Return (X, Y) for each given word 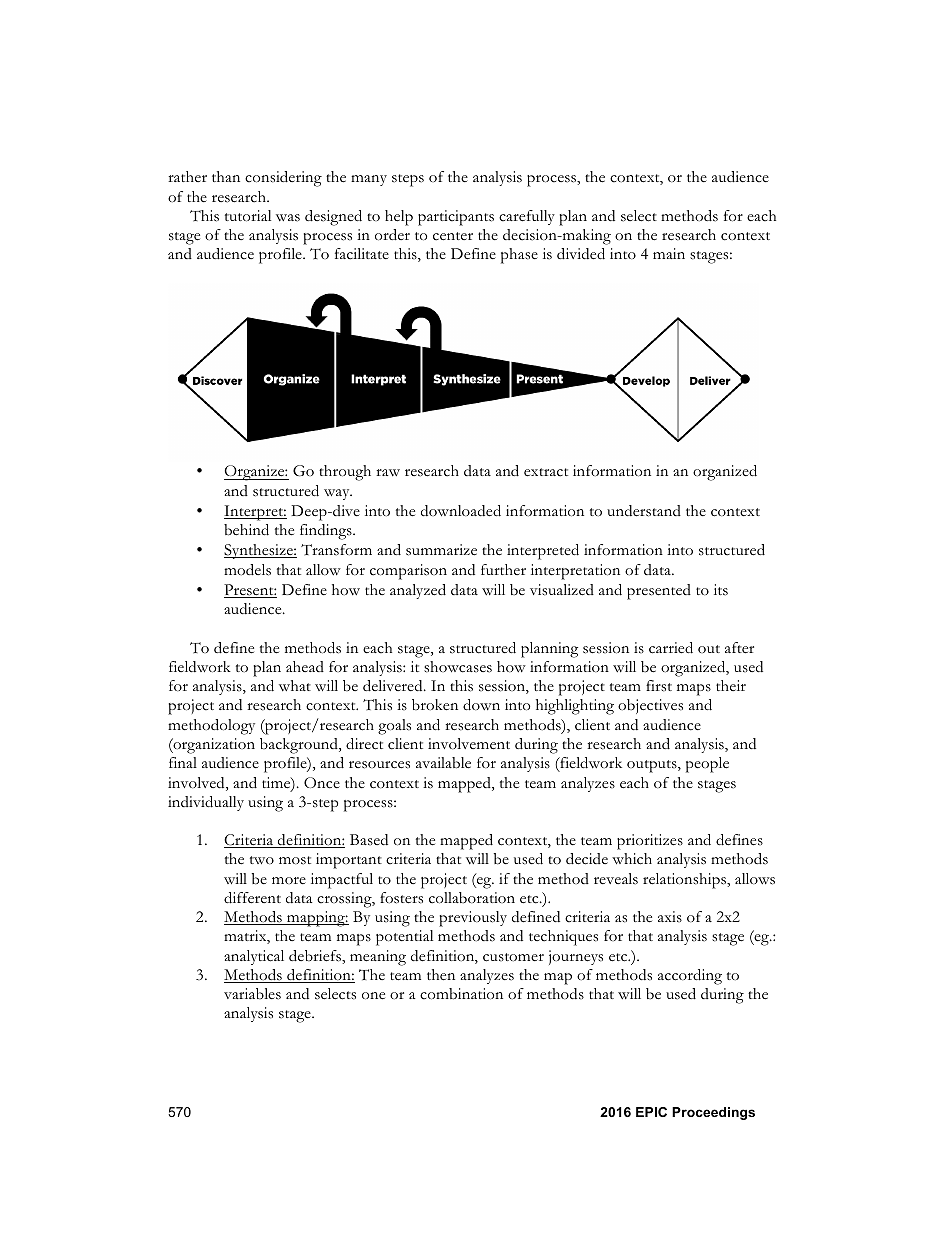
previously (473, 919)
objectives (650, 706)
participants (456, 218)
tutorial (248, 216)
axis (670, 917)
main (669, 253)
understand (644, 511)
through (345, 473)
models (247, 570)
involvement (469, 744)
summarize (441, 550)
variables (252, 994)
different (252, 898)
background (300, 746)
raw (388, 472)
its (721, 590)
